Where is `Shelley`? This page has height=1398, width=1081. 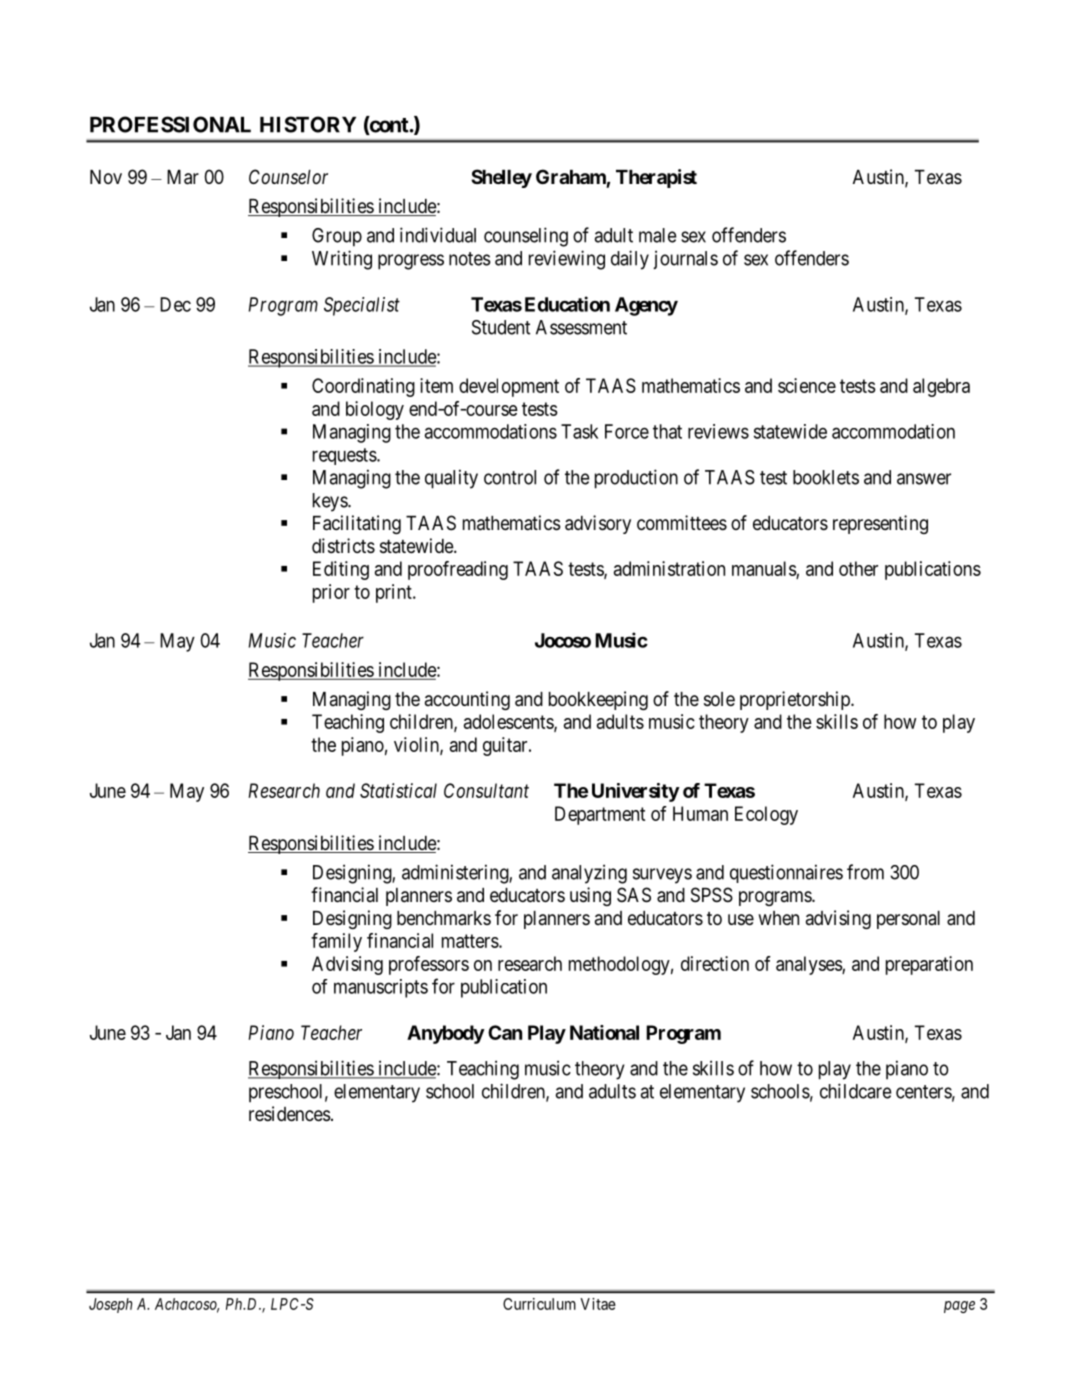
Shelley is located at coordinates (501, 178).
